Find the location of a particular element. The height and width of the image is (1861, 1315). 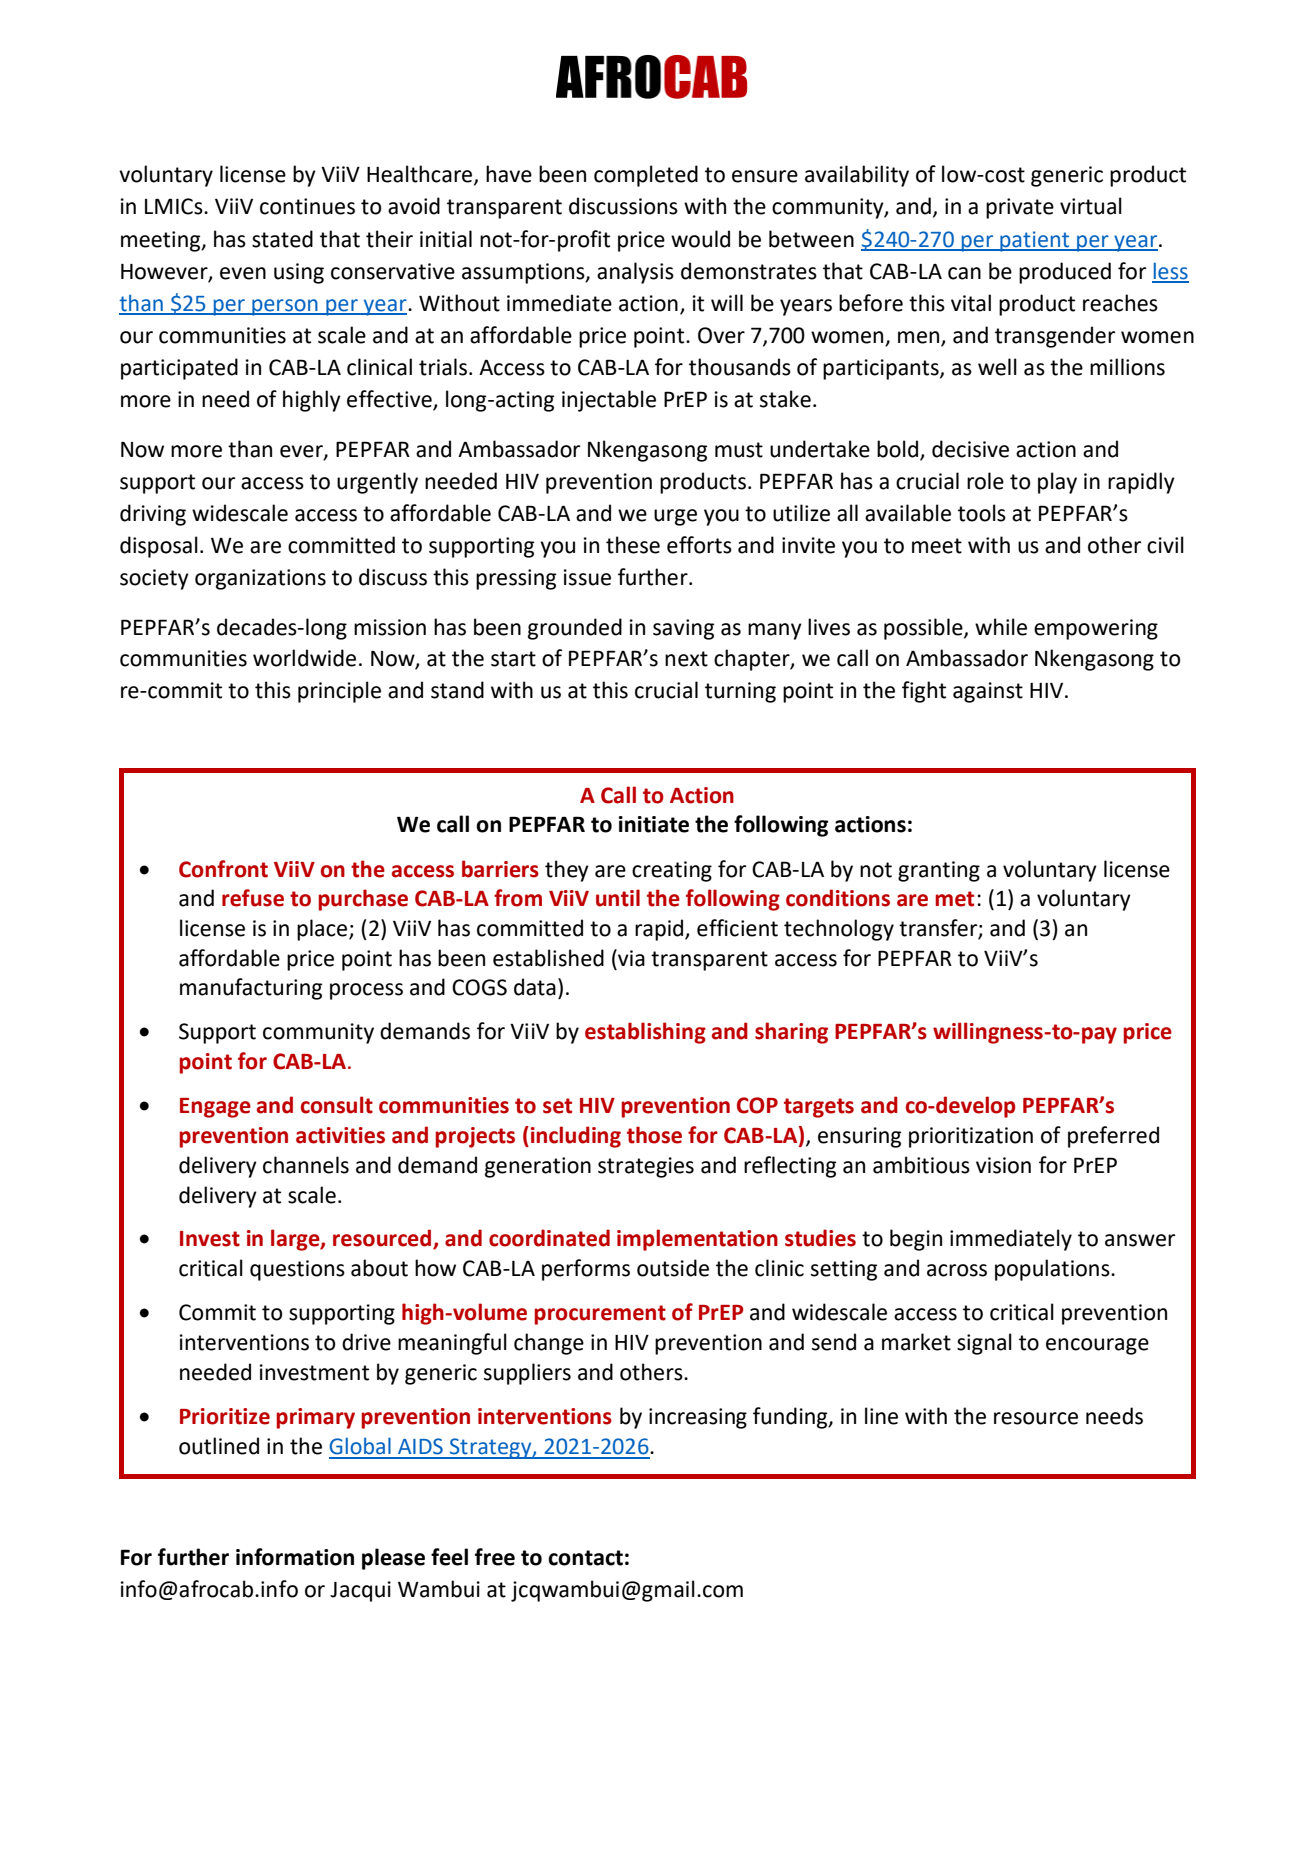

stated is located at coordinates (282, 239).
